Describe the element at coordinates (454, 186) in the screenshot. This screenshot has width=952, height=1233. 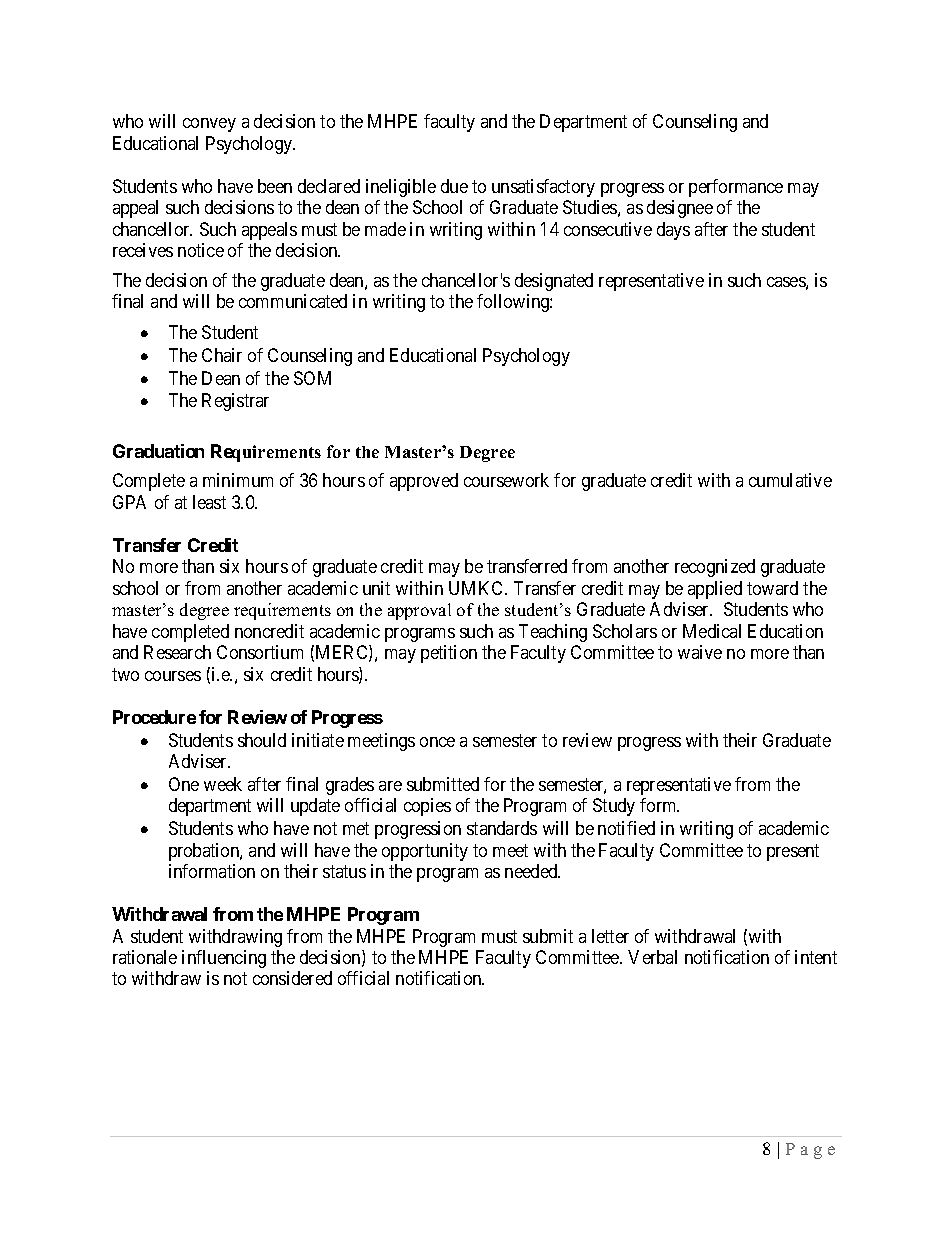
I see `due` at that location.
